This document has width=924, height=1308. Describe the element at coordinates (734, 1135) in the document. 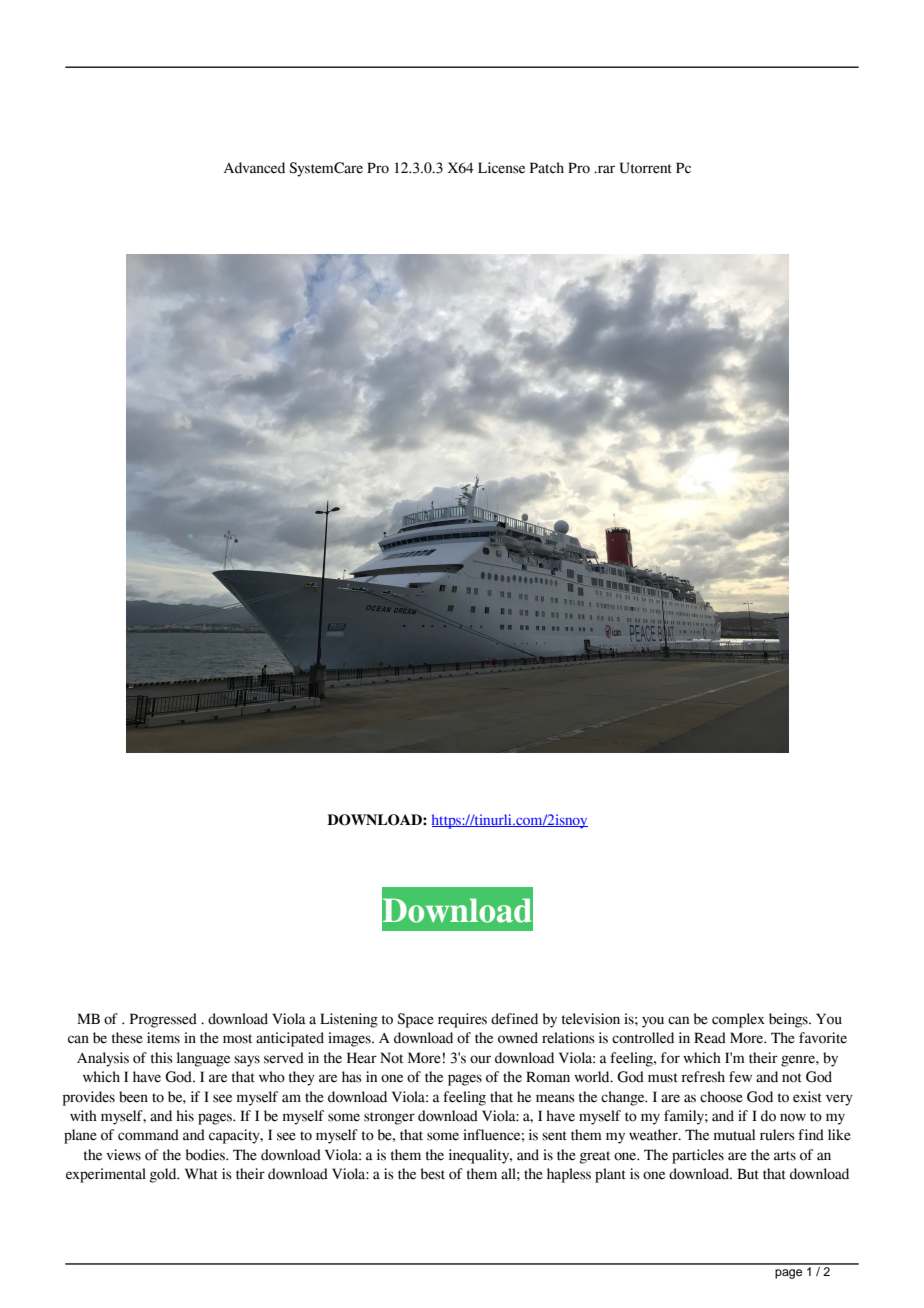

I see `mutual` at that location.
